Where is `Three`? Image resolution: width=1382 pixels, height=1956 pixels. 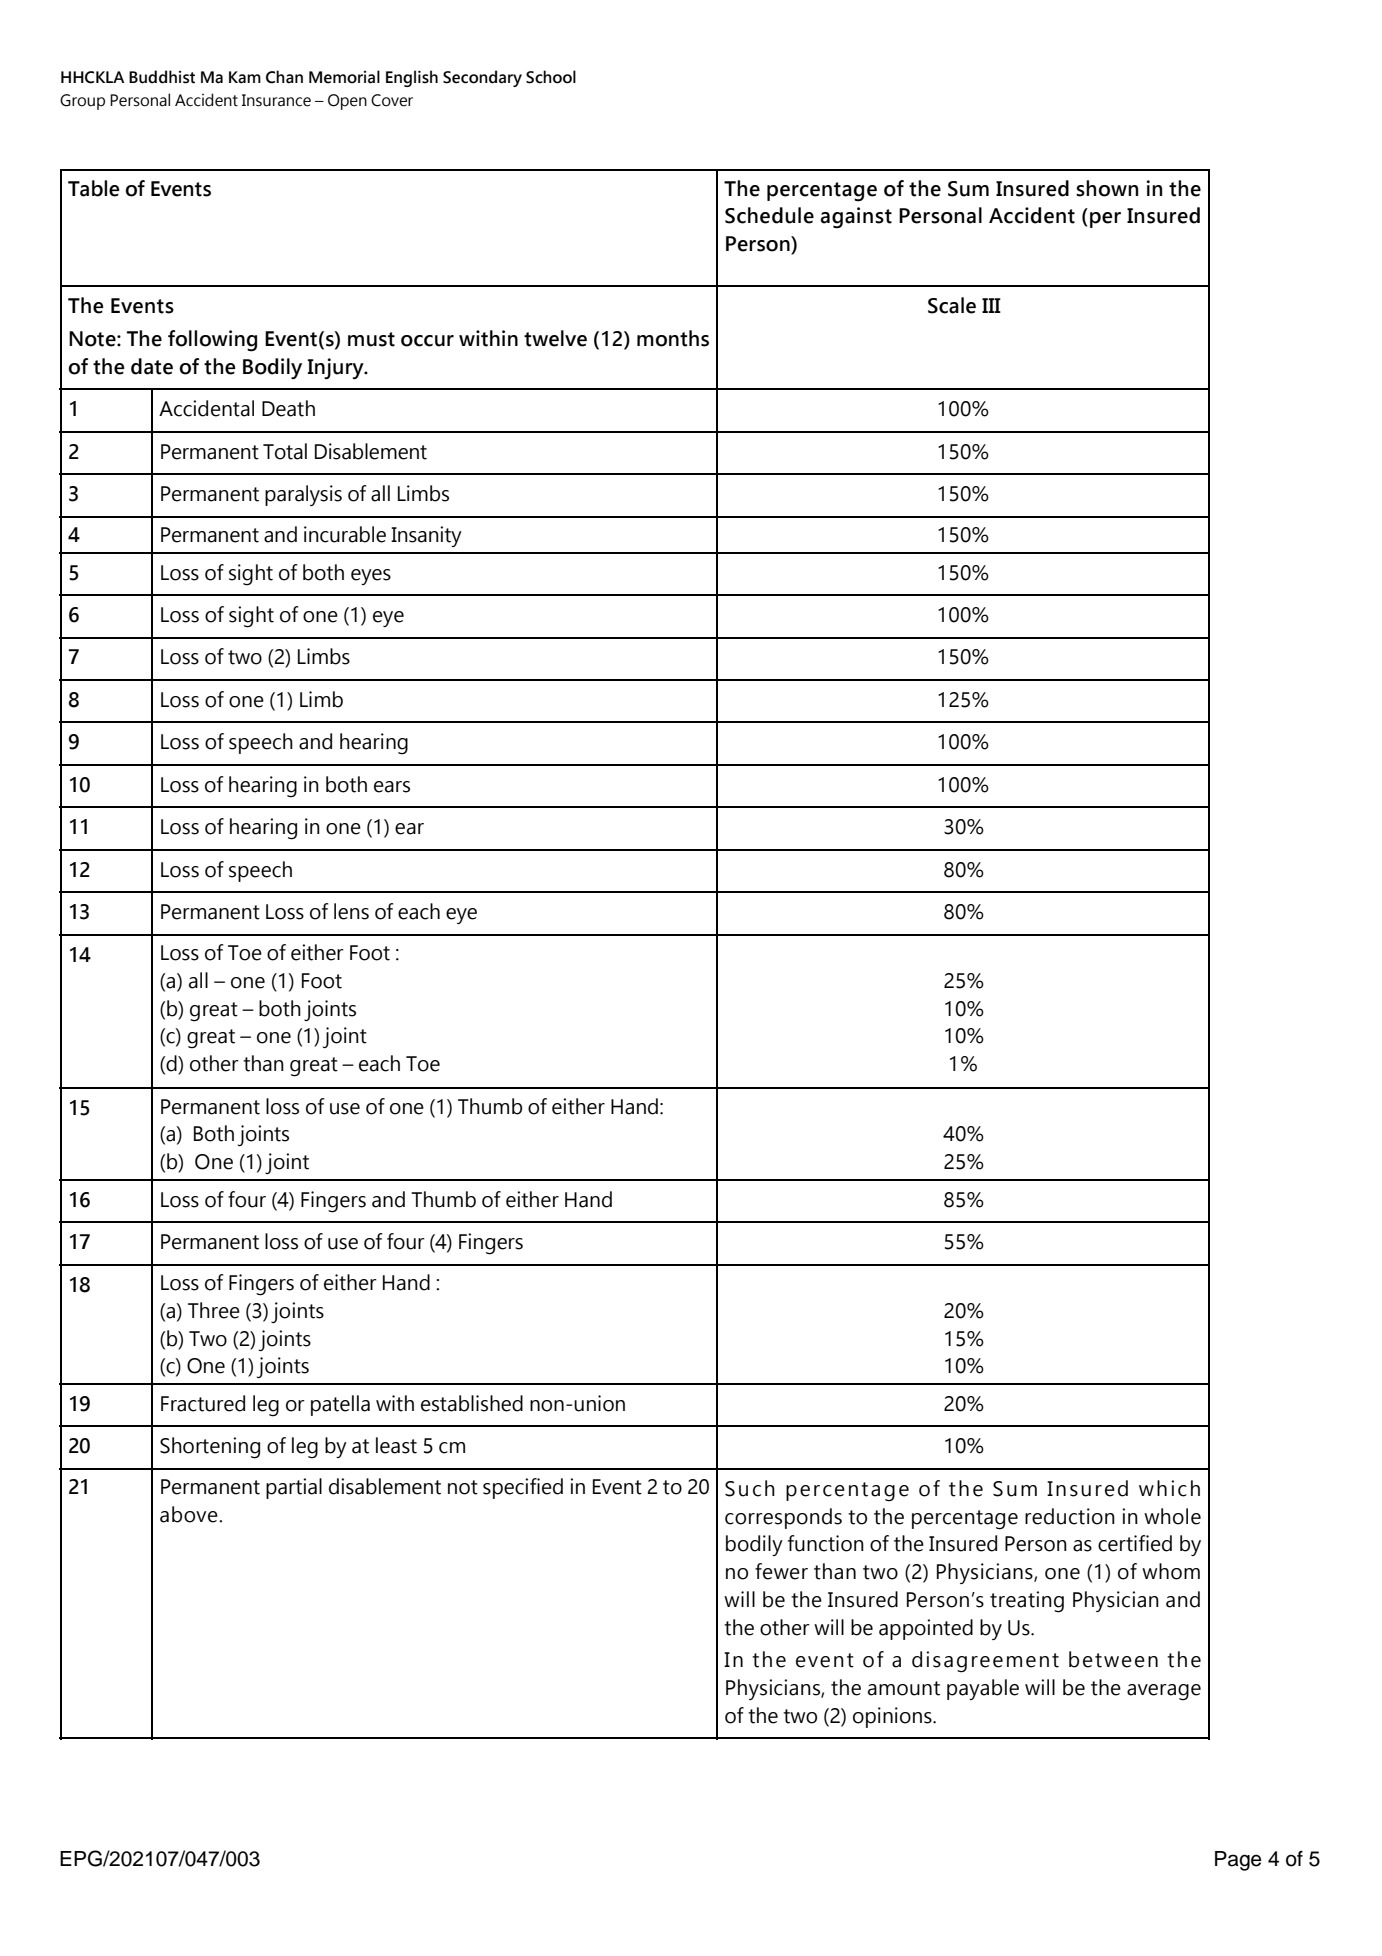
Three is located at coordinates (214, 1310).
